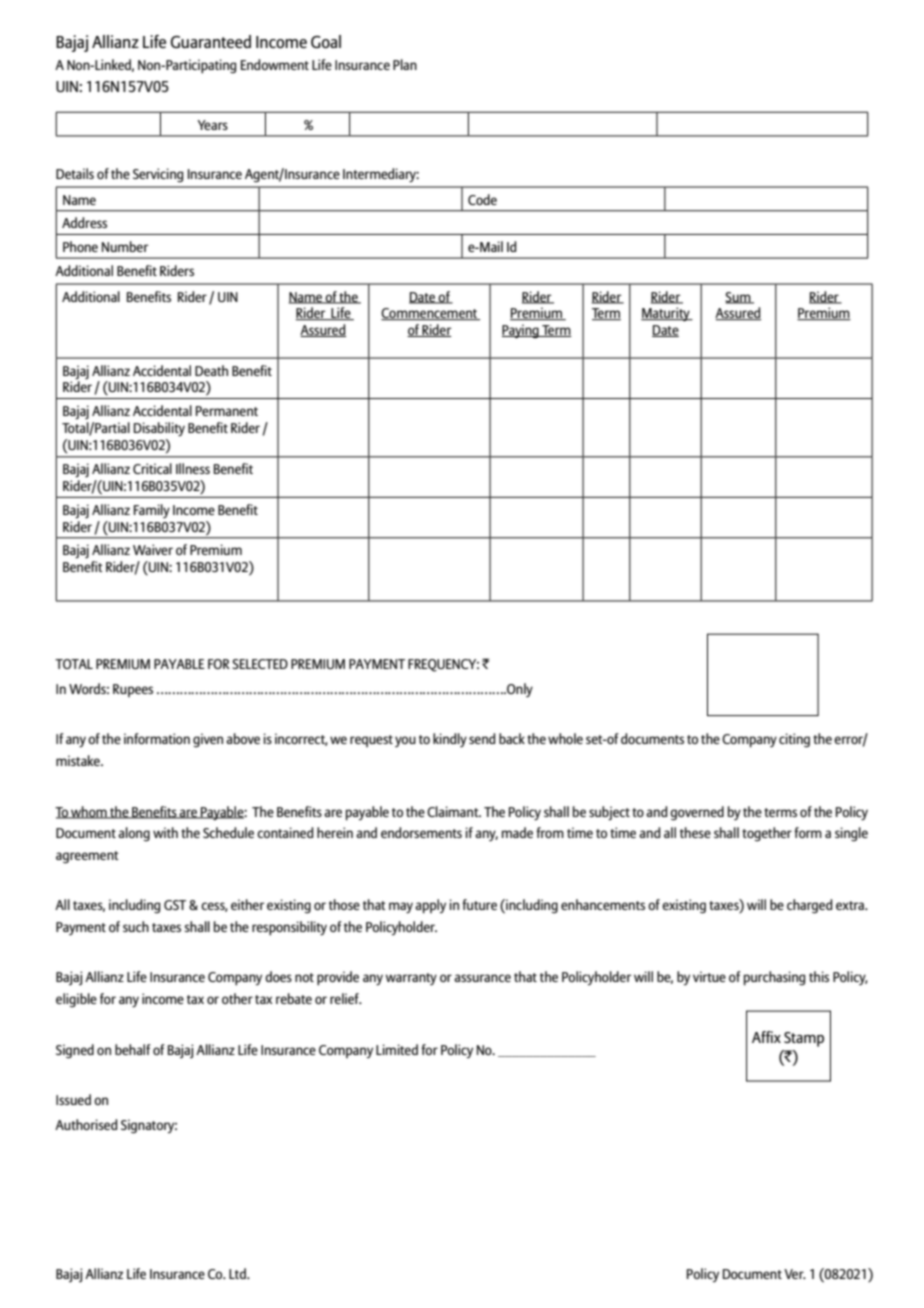 The image size is (924, 1308). What do you see at coordinates (238, 1273) in the screenshot?
I see `Ltd` at bounding box center [238, 1273].
